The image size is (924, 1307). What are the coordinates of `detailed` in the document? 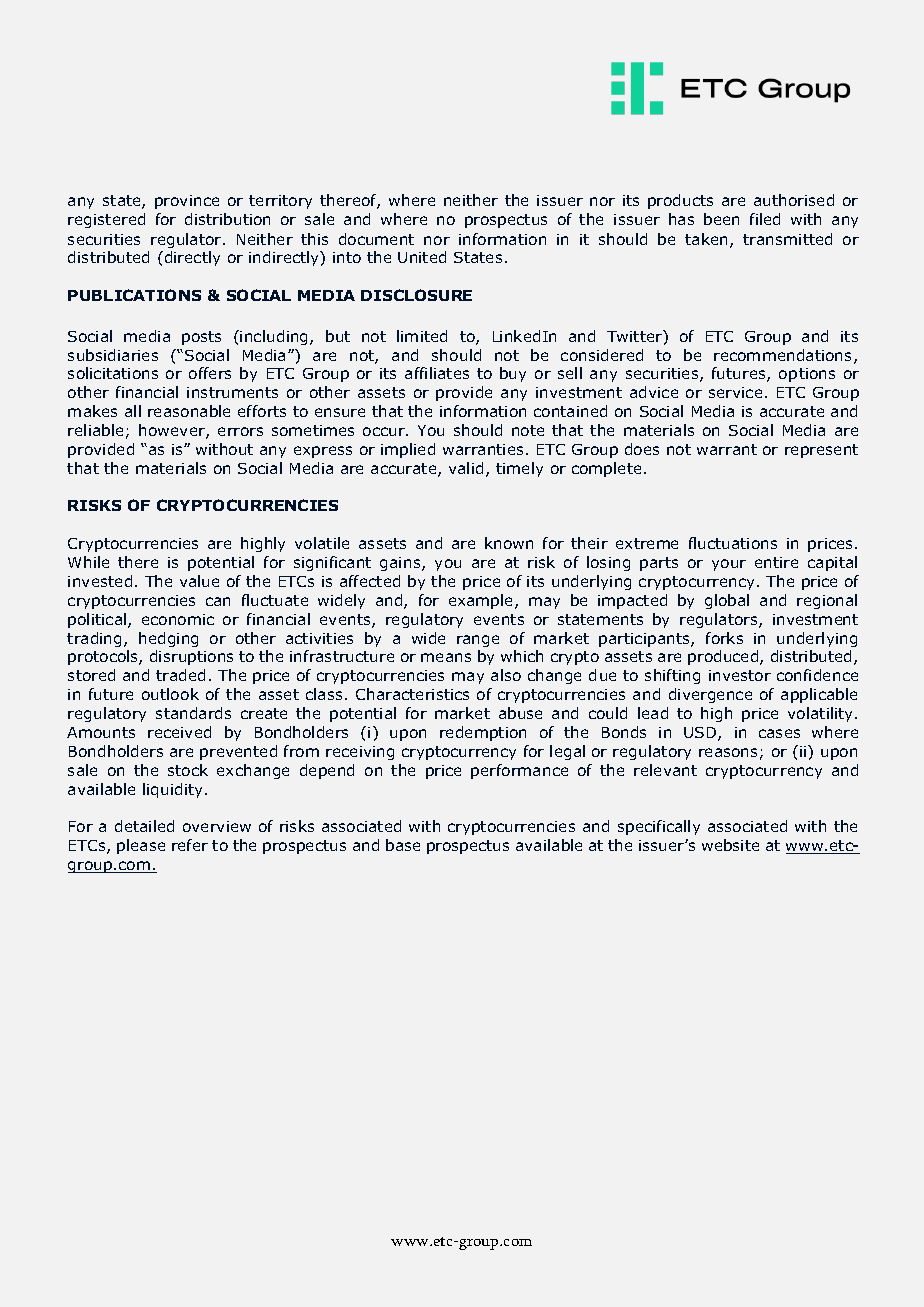 It's located at (144, 826).
